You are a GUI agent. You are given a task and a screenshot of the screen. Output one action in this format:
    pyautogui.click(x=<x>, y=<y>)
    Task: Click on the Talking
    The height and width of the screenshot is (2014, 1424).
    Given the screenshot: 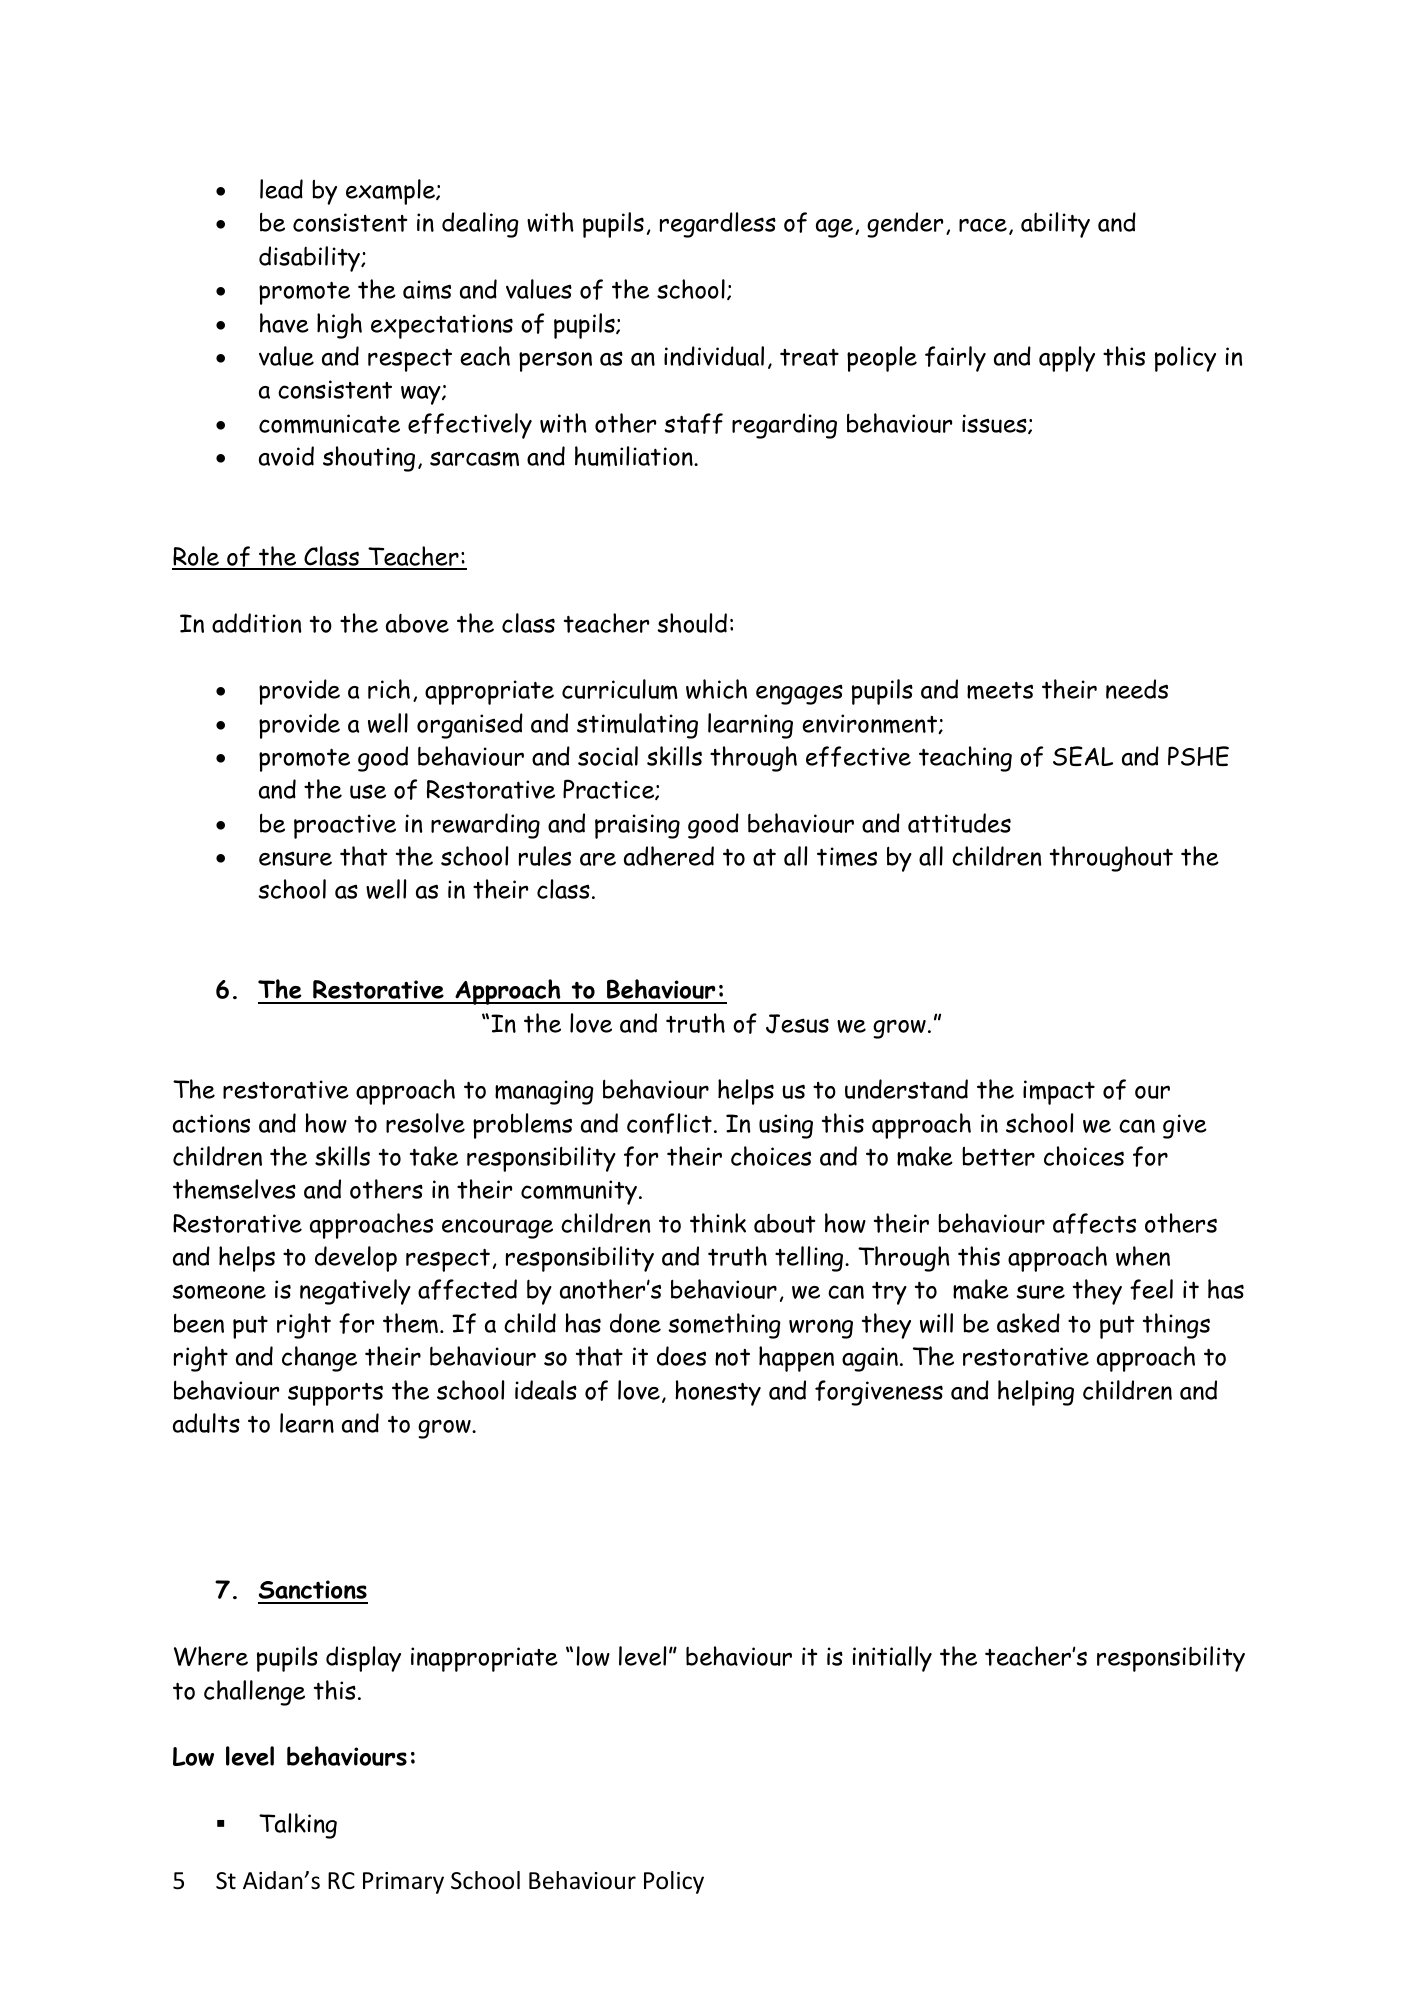 What is the action you would take?
    pyautogui.click(x=298, y=1826)
